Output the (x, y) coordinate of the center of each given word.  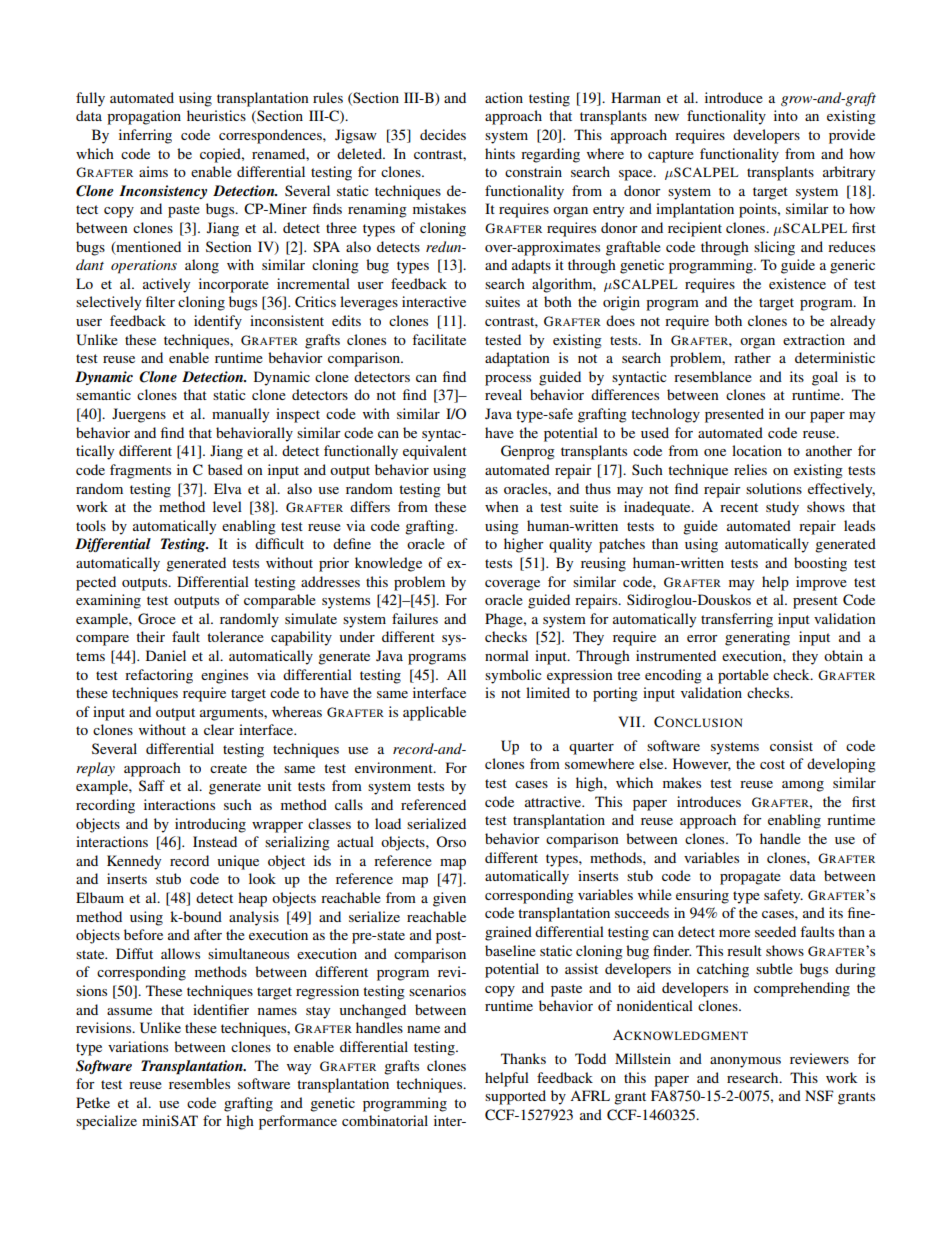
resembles (199, 1083)
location (757, 450)
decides (443, 134)
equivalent (435, 452)
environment (395, 767)
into (786, 115)
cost (772, 764)
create (228, 768)
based (225, 469)
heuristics (216, 115)
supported (515, 1097)
